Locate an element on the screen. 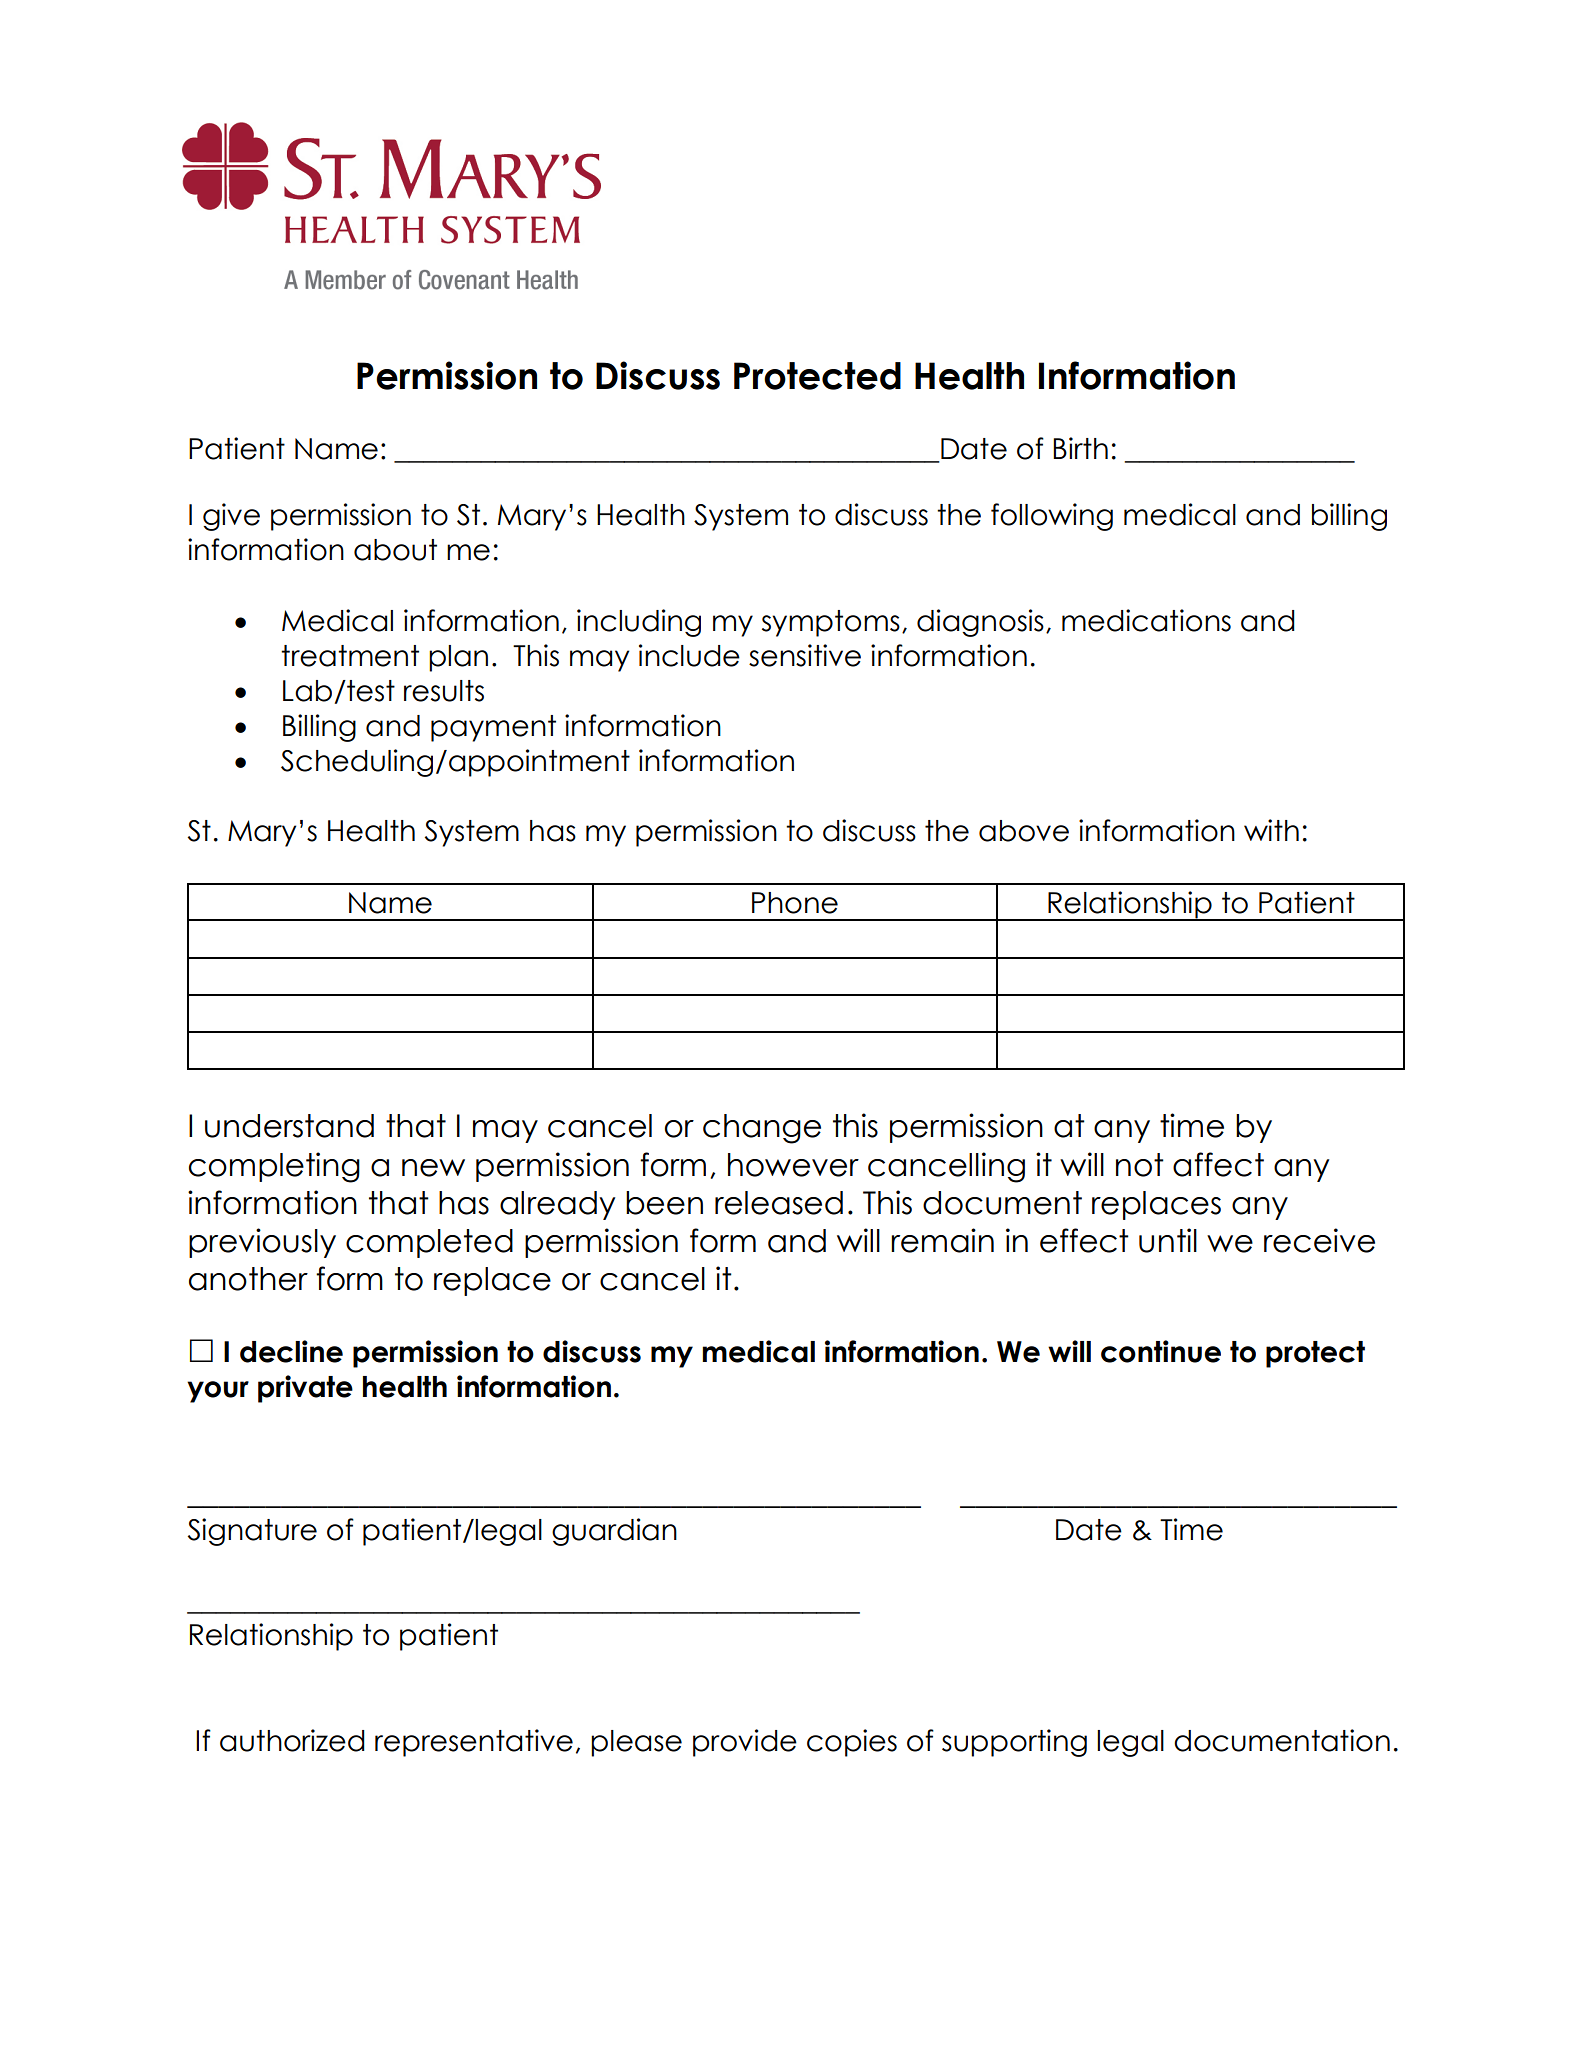  private is located at coordinates (305, 1389).
